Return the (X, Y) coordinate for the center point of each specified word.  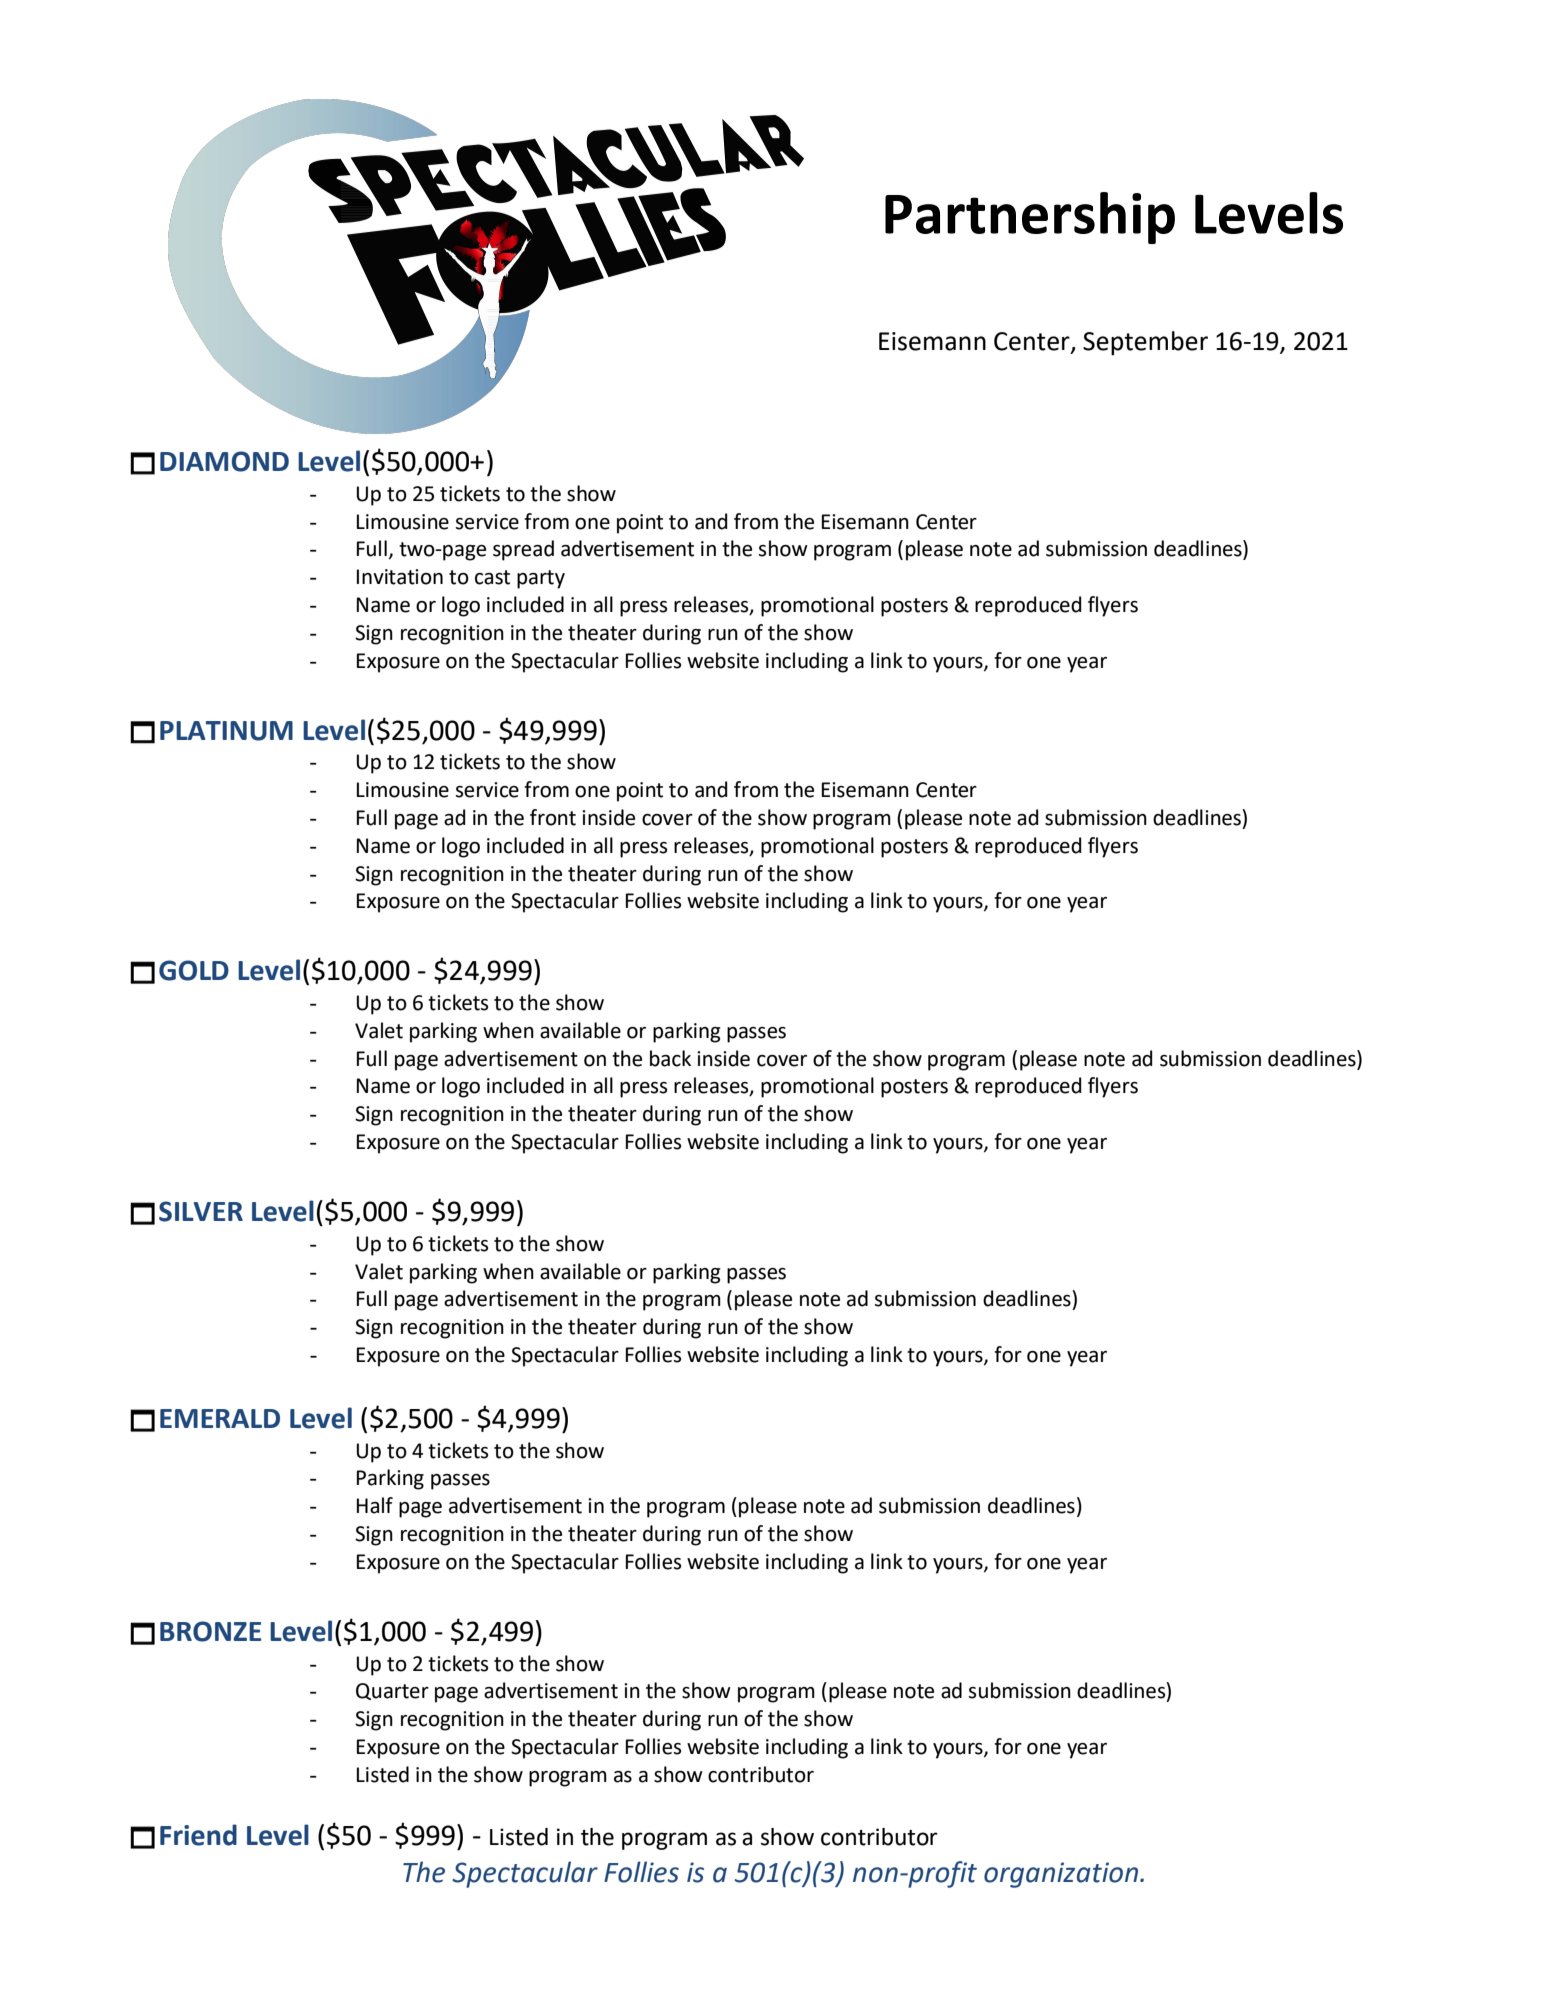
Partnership (1030, 218)
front (553, 817)
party (541, 579)
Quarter (392, 1691)
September (1145, 343)
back (670, 1058)
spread (523, 550)
